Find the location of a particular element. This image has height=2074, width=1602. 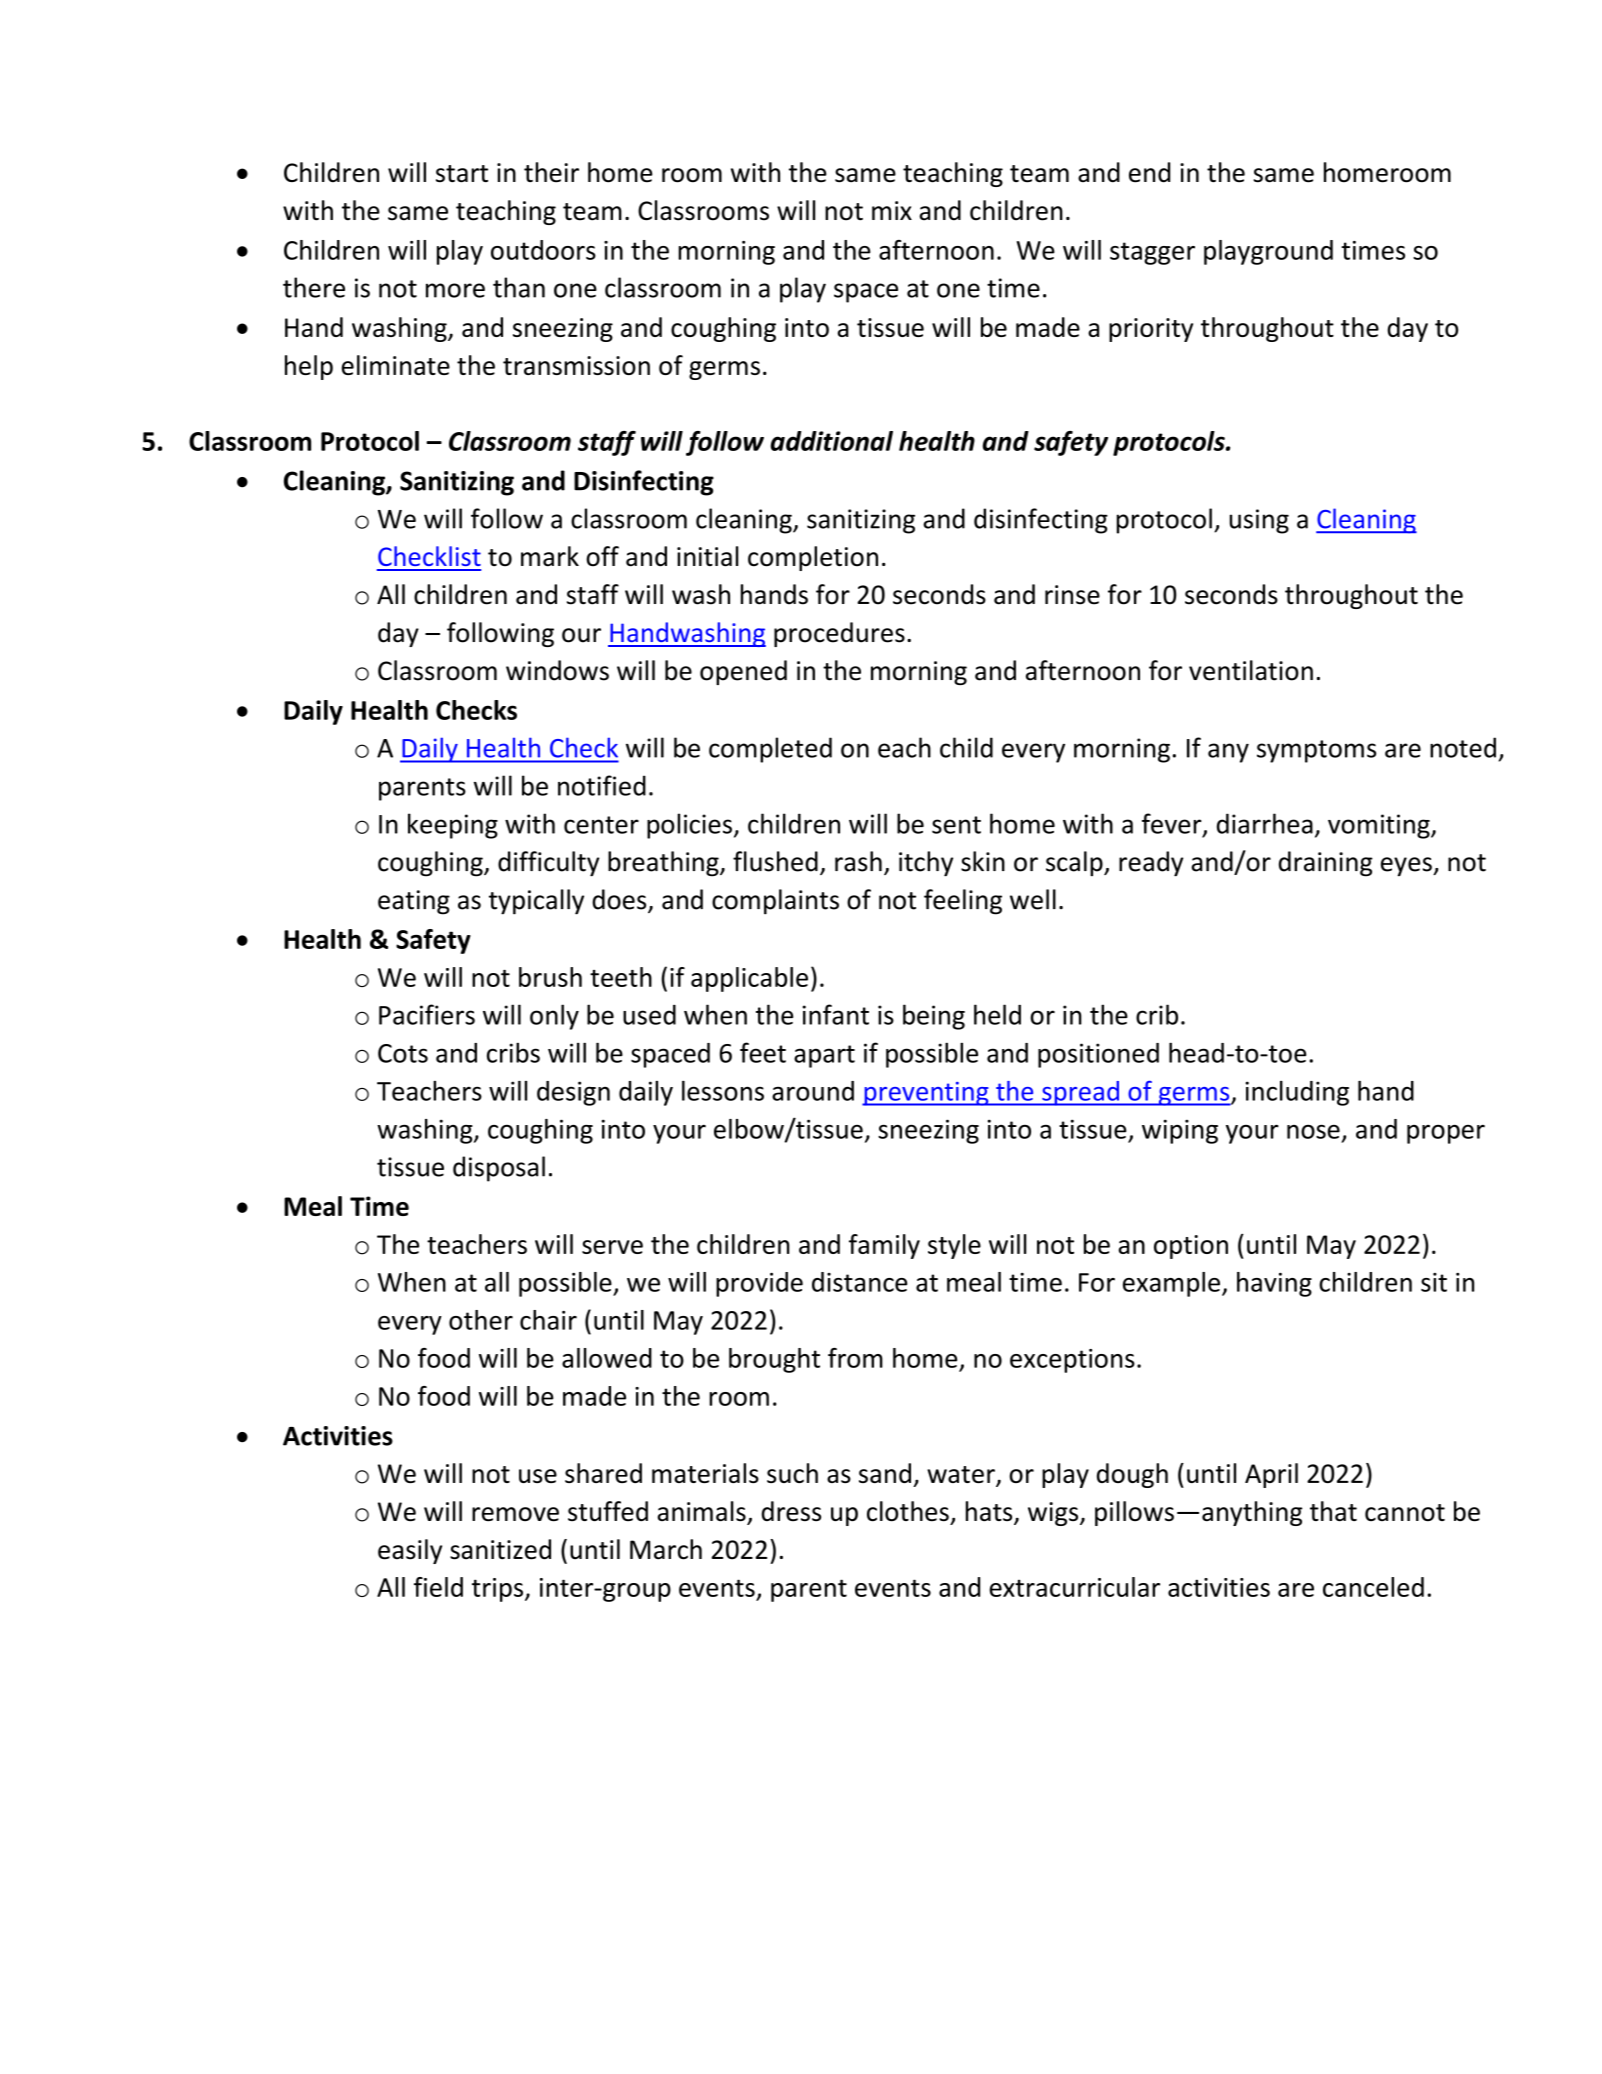

stagger is located at coordinates (1152, 253).
